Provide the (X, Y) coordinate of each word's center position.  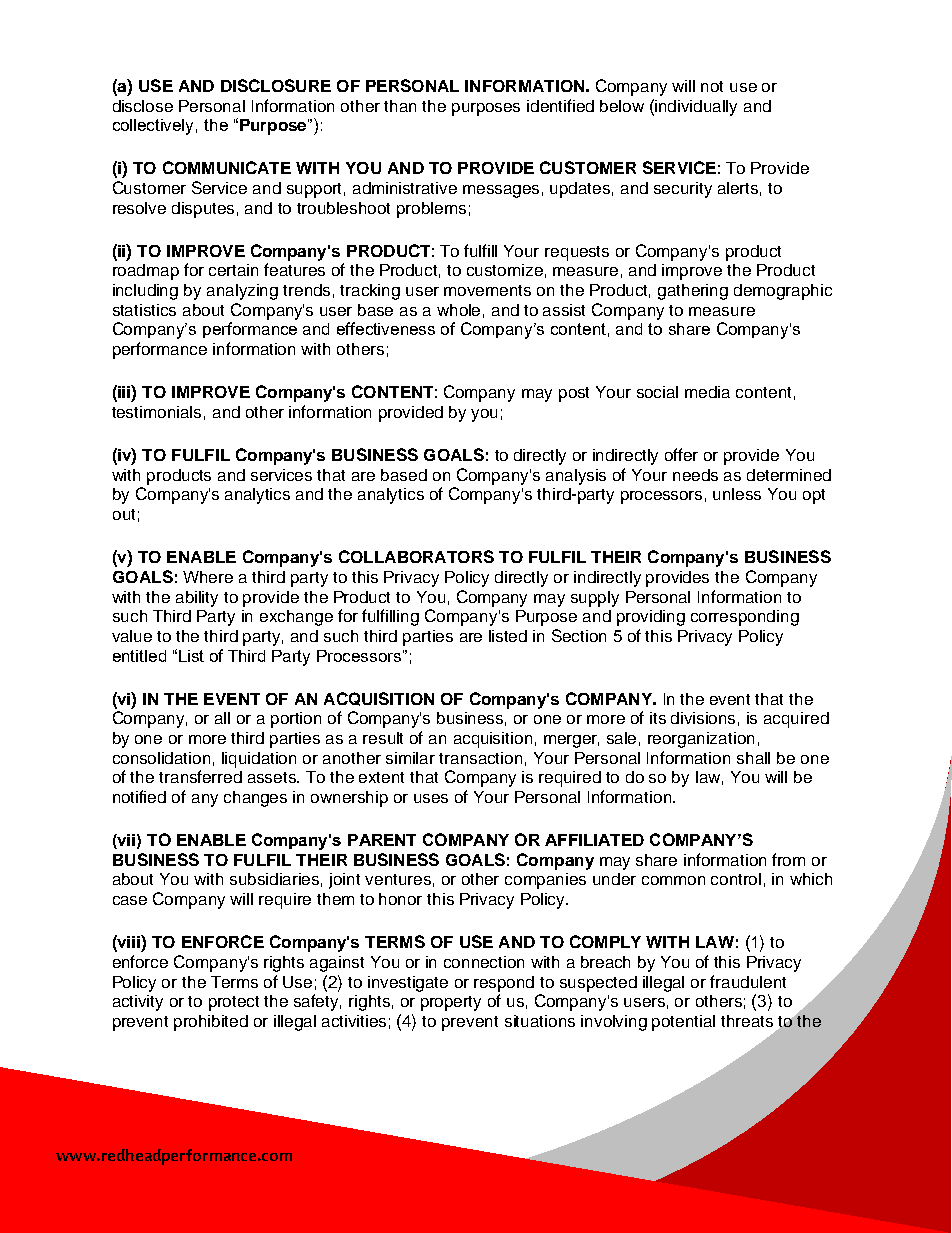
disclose (143, 106)
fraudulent (748, 981)
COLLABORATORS (416, 556)
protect (234, 1003)
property (451, 1003)
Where (208, 577)
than (400, 106)
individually (696, 108)
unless (737, 494)
